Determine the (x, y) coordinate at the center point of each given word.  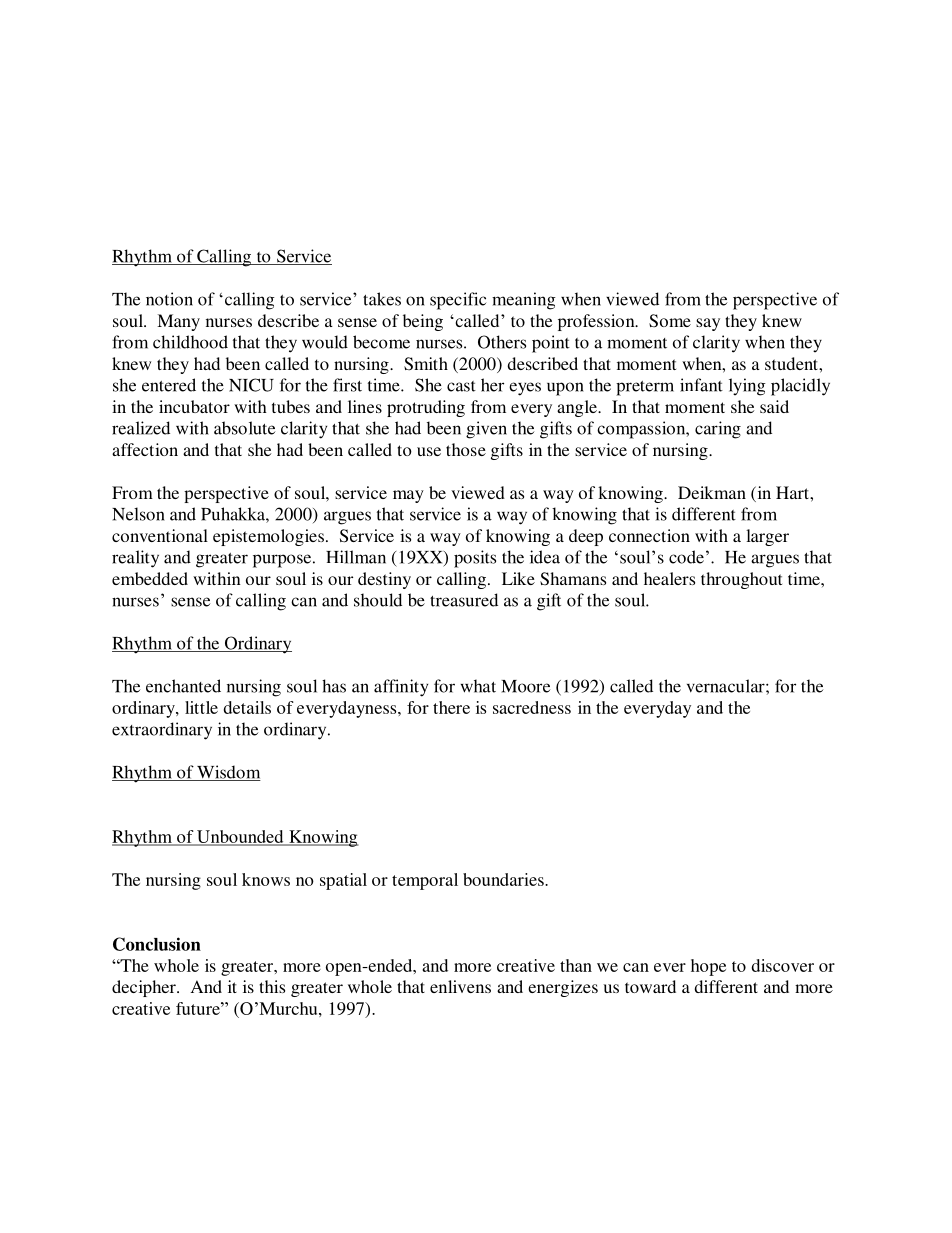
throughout (741, 580)
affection (145, 449)
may (408, 496)
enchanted (183, 686)
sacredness (532, 707)
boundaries (504, 879)
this (272, 986)
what (478, 686)
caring (718, 430)
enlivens (460, 986)
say (708, 324)
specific (458, 301)
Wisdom (228, 773)
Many (178, 322)
